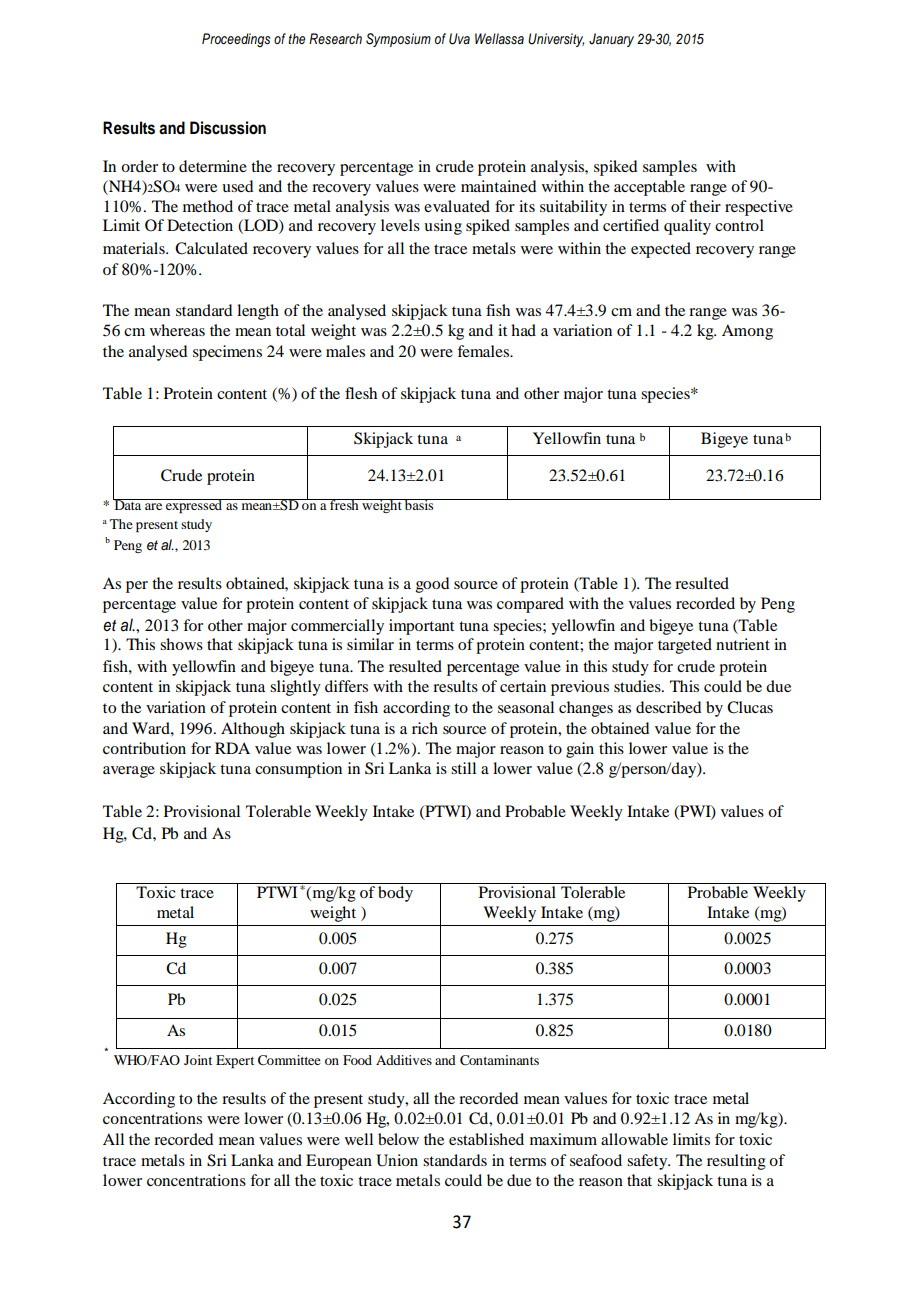 This image has width=924, height=1305. Describe the element at coordinates (198, 1060) in the image. I see `Joint` at that location.
